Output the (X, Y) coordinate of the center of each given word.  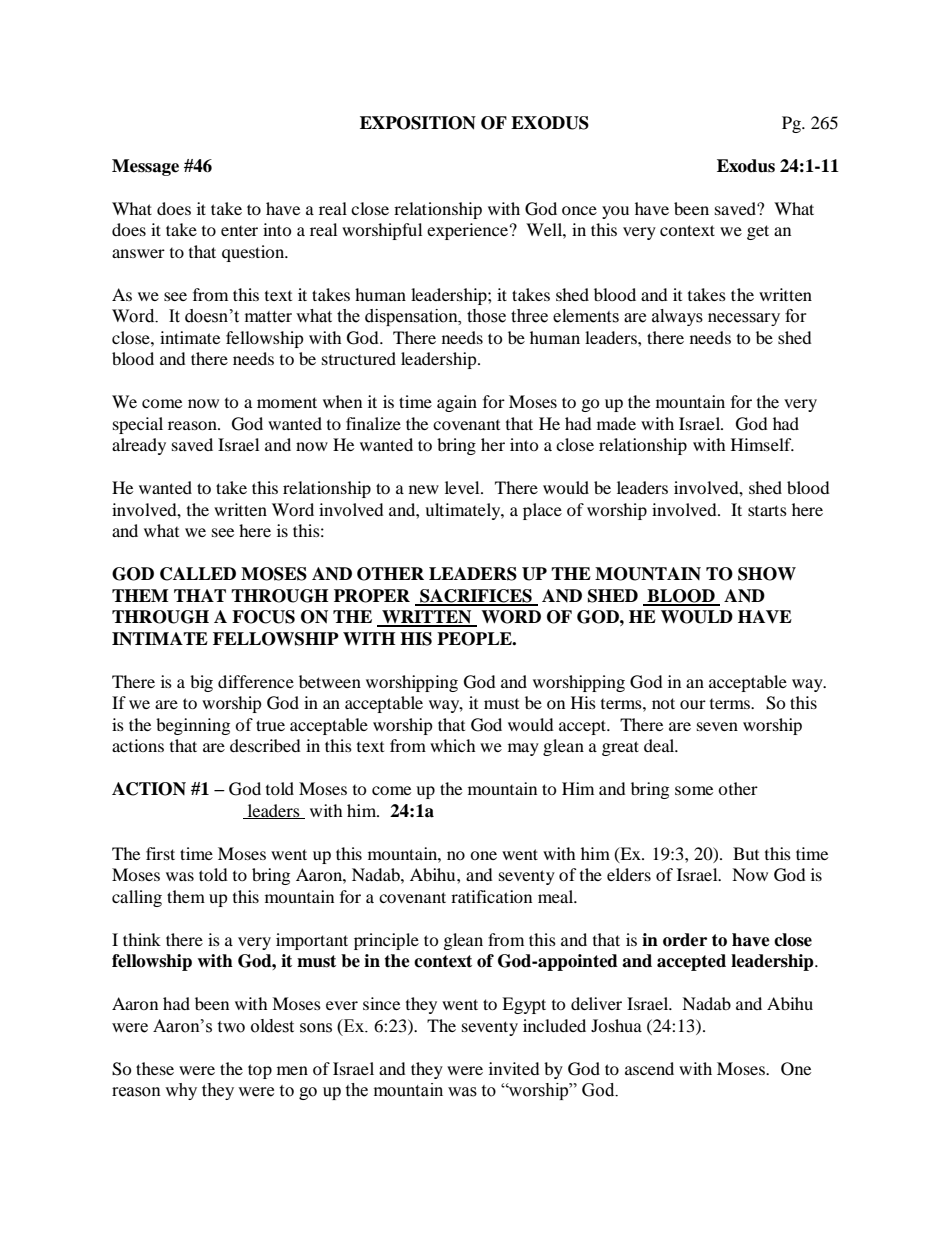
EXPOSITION (418, 123)
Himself (762, 444)
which (453, 745)
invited (514, 1068)
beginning (193, 726)
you (615, 212)
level (463, 487)
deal (660, 745)
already (139, 446)
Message (145, 167)
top (260, 1071)
